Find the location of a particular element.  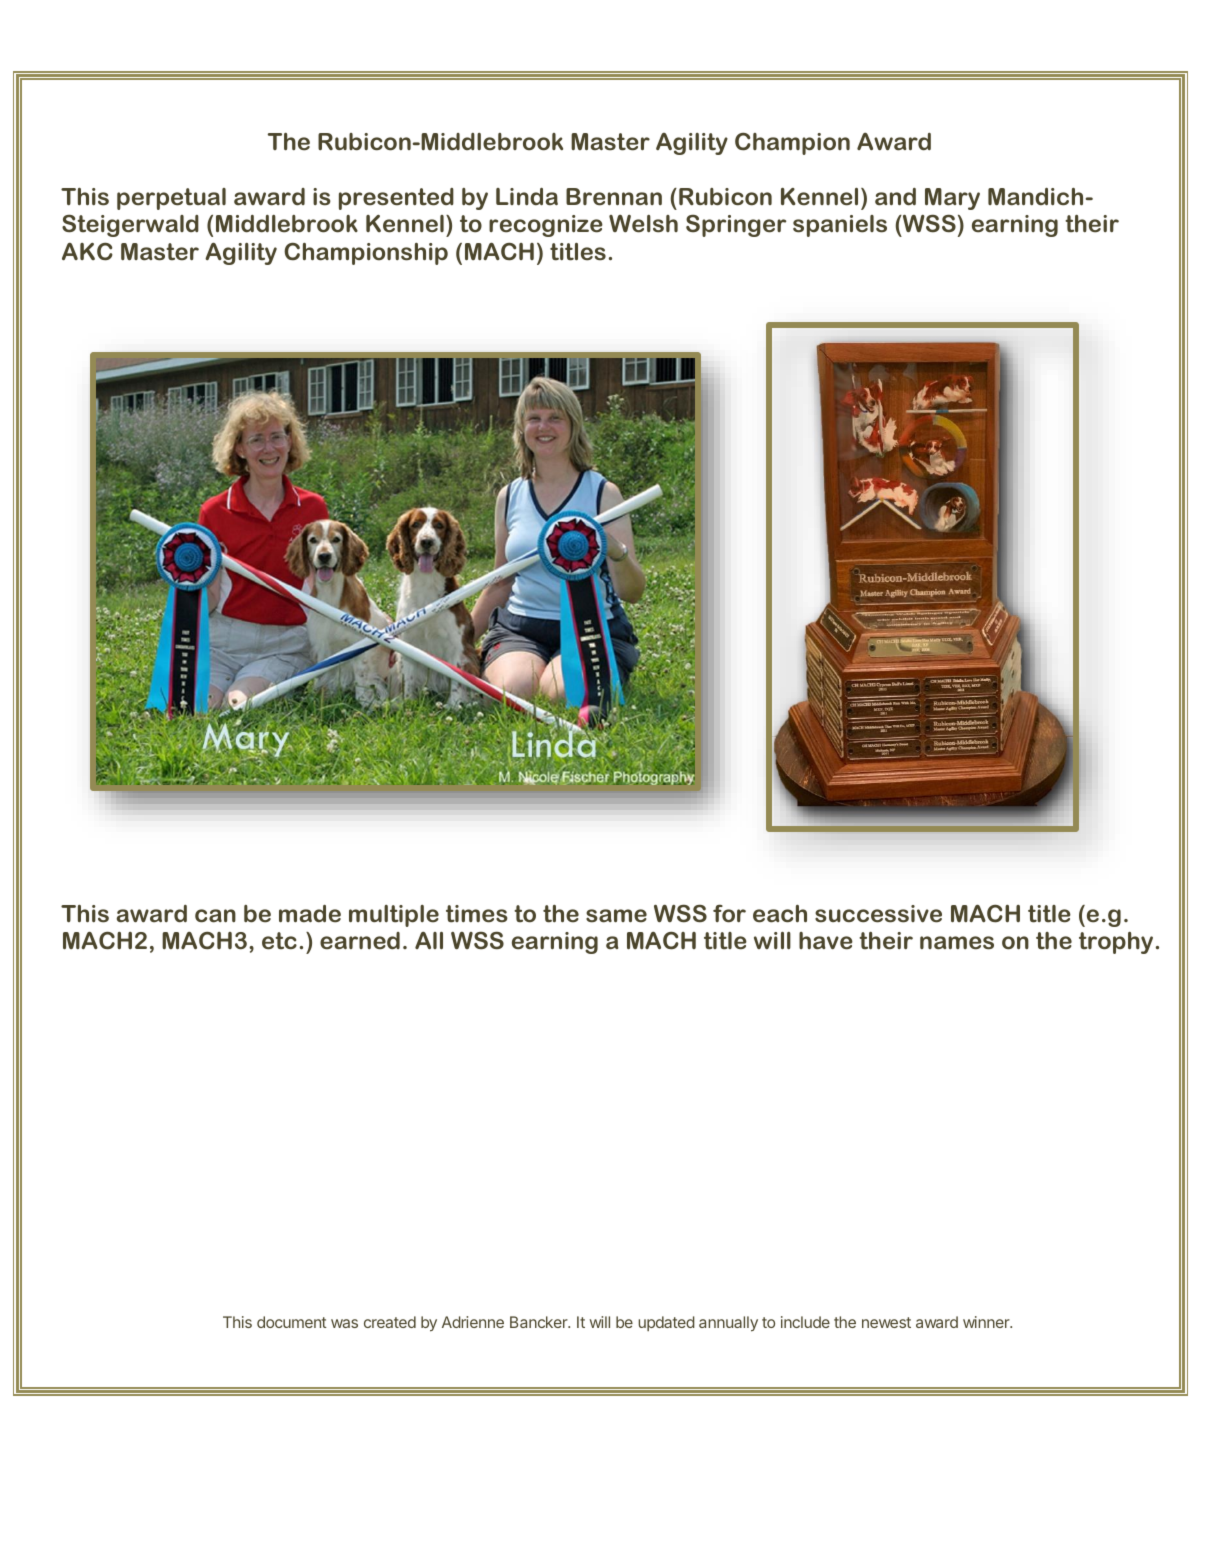

Welsh is located at coordinates (643, 224).
